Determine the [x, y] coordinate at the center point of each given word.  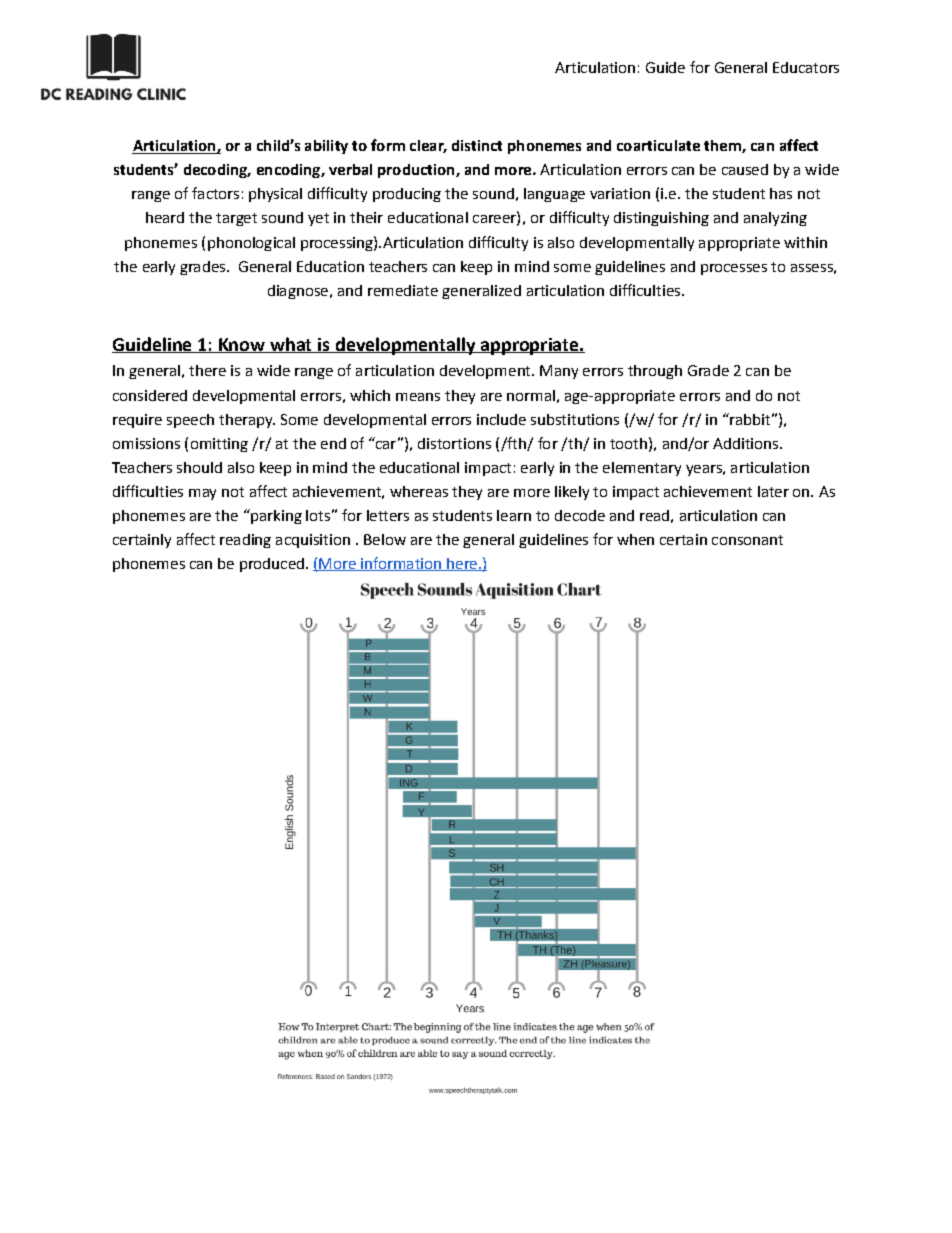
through [655, 372]
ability [326, 147]
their [366, 217]
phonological [251, 244]
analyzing [775, 219]
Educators [806, 67]
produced [272, 565]
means [418, 397]
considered [150, 395]
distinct [477, 145]
